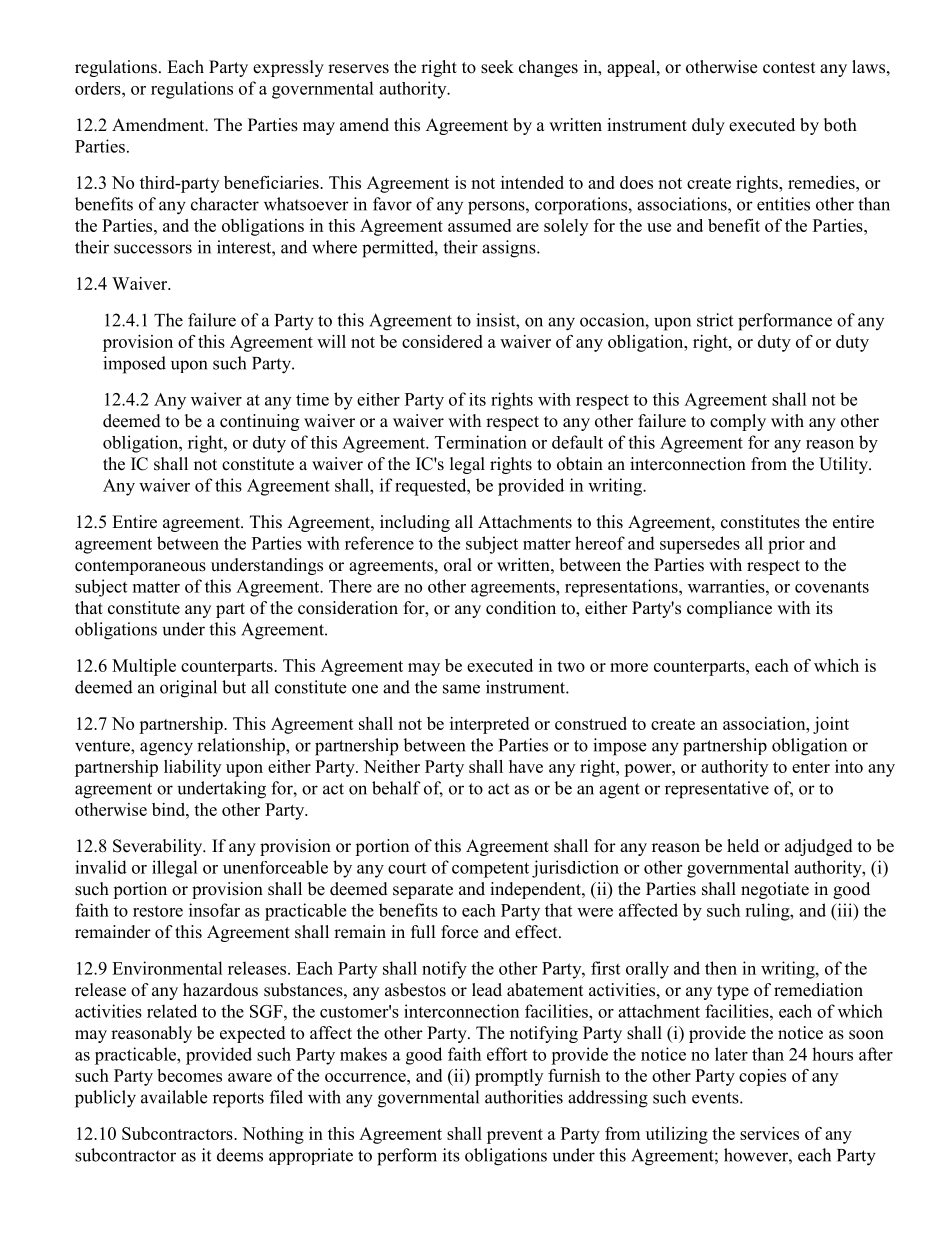 This page has height=1233, width=952. Describe the element at coordinates (99, 88) in the page. I see `orders` at that location.
